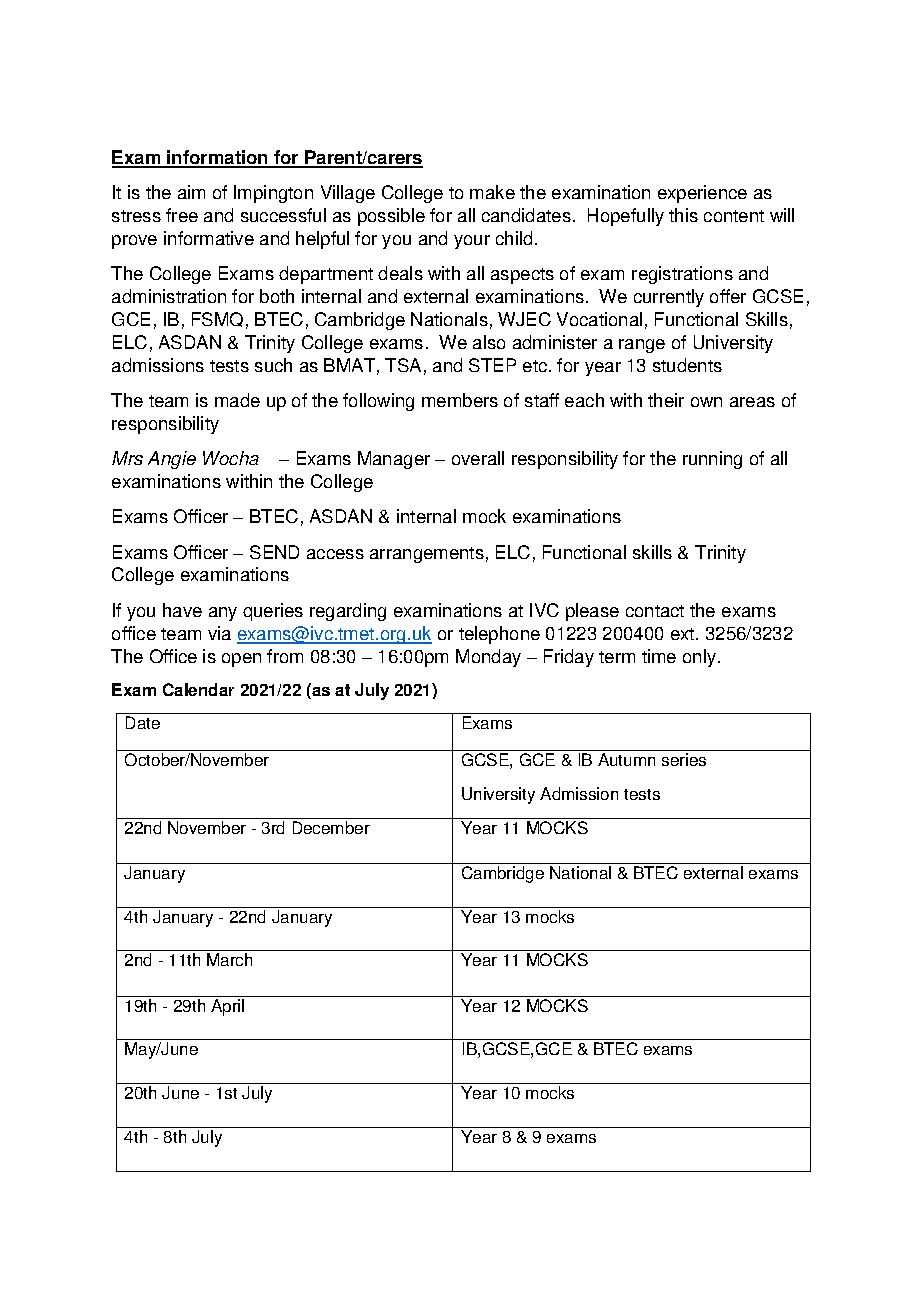 This screenshot has width=924, height=1308. I want to click on open, so click(241, 660).
